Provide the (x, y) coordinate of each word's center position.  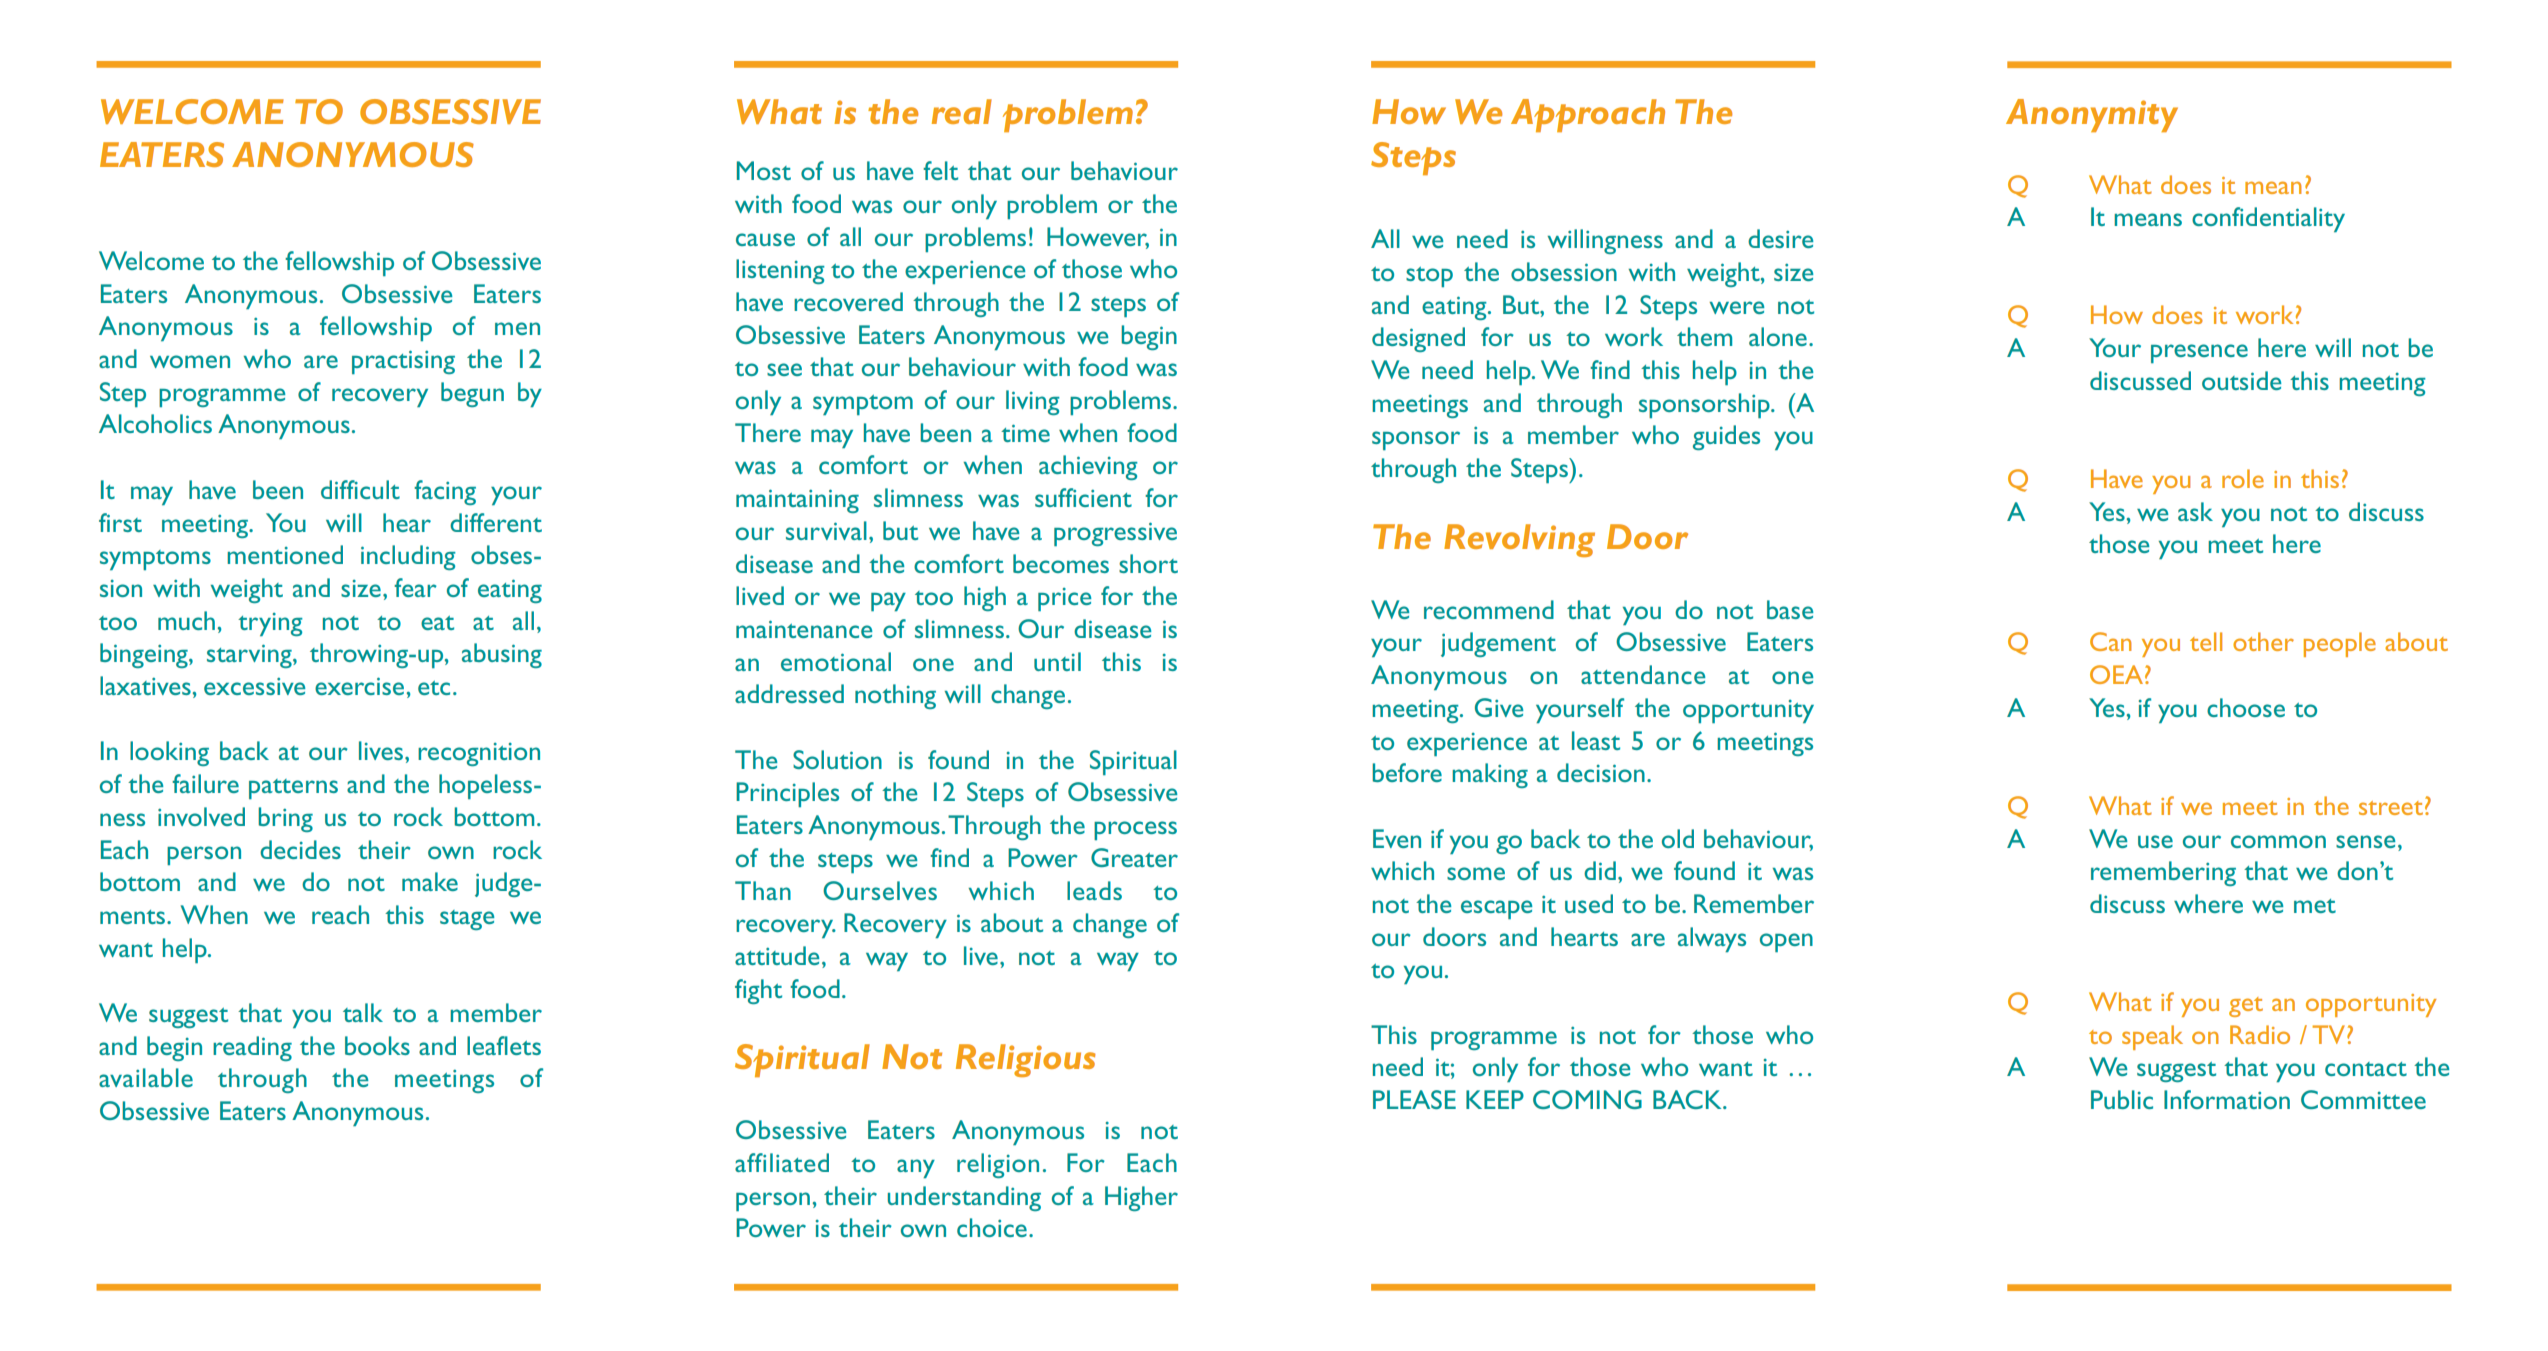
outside (2241, 380)
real (962, 111)
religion (998, 1165)
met (2315, 906)
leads (1094, 890)
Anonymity (2092, 115)
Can (2111, 641)
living (1033, 402)
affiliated (782, 1162)
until (1057, 661)
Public (2122, 1099)
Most (764, 170)
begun (472, 394)
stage (467, 920)
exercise (359, 686)
